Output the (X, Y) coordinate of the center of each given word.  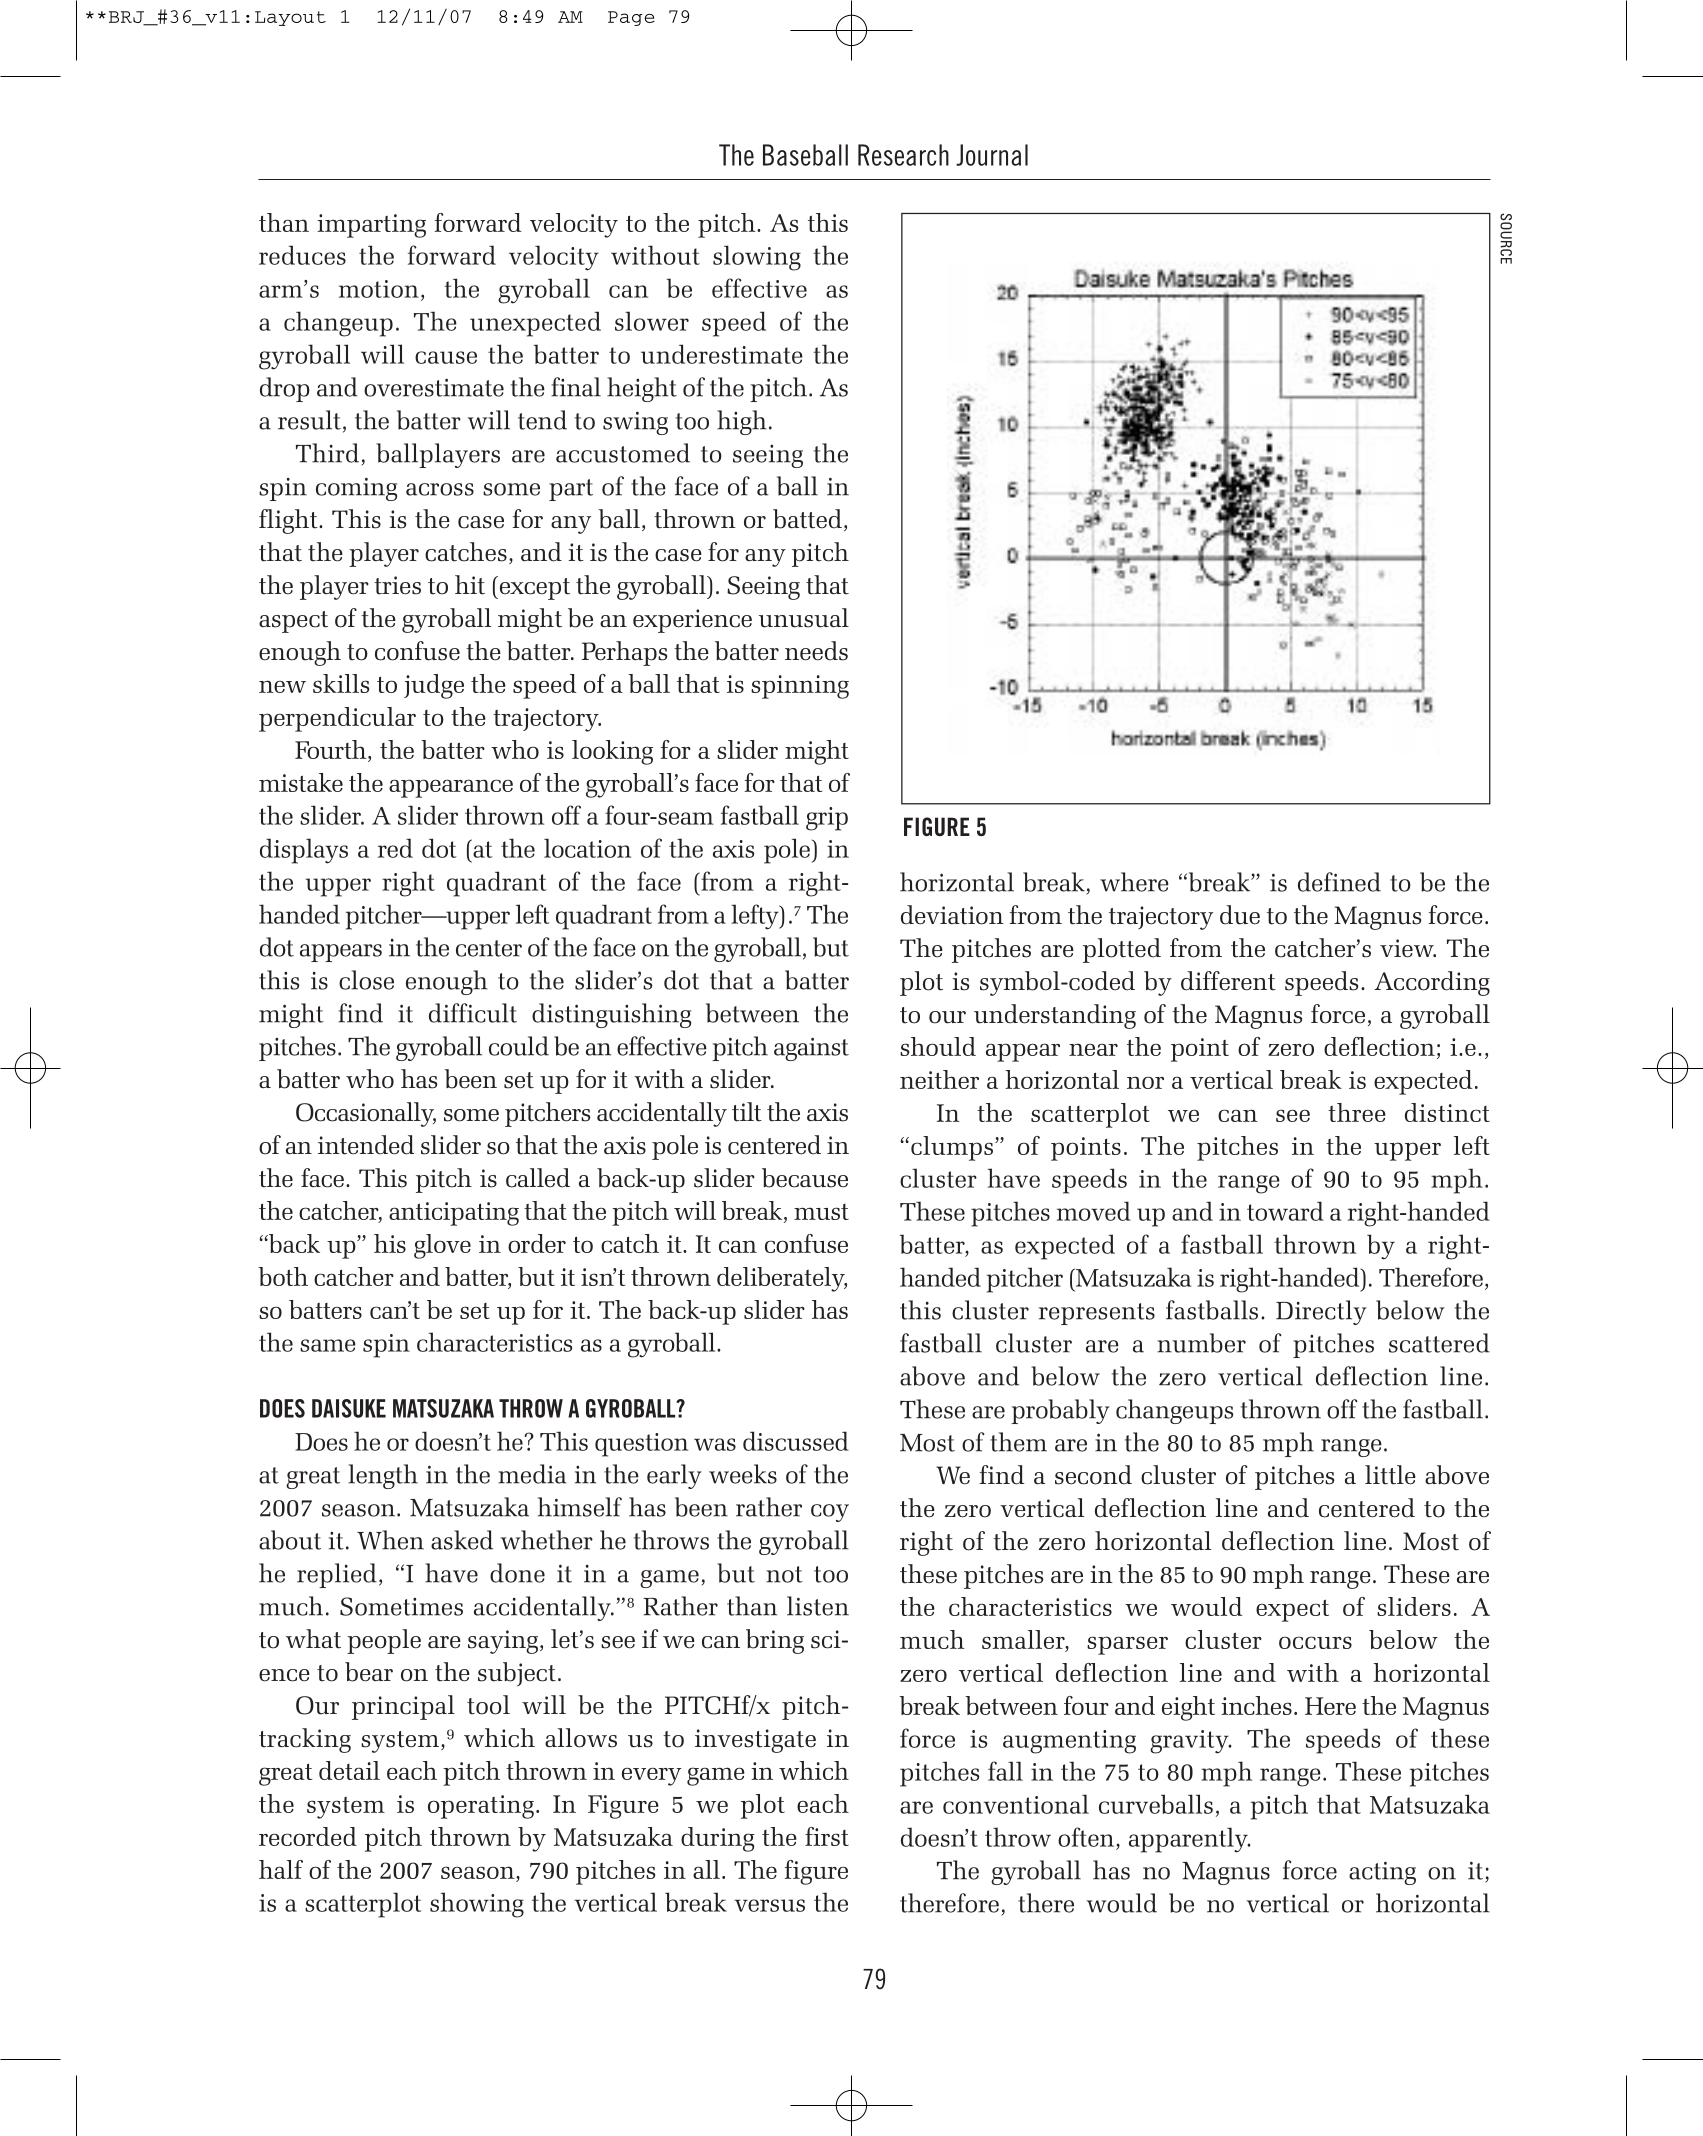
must (821, 1212)
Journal (992, 155)
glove (442, 1246)
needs (816, 651)
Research (903, 155)
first (827, 1836)
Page (631, 18)
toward (1285, 1211)
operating (481, 1807)
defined (1339, 882)
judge (434, 686)
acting (1382, 1873)
